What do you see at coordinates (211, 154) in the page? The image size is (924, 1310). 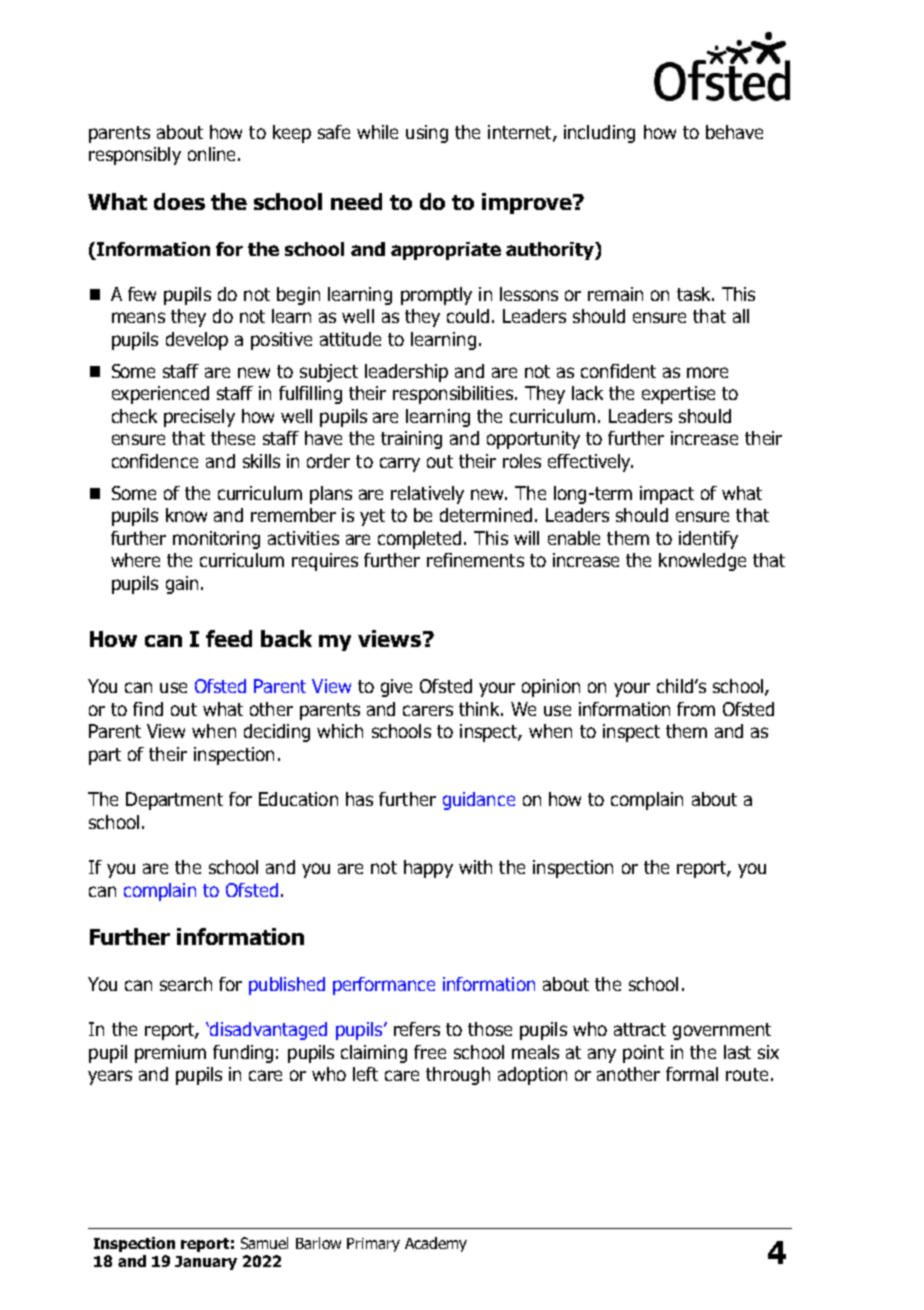 I see `online` at bounding box center [211, 154].
